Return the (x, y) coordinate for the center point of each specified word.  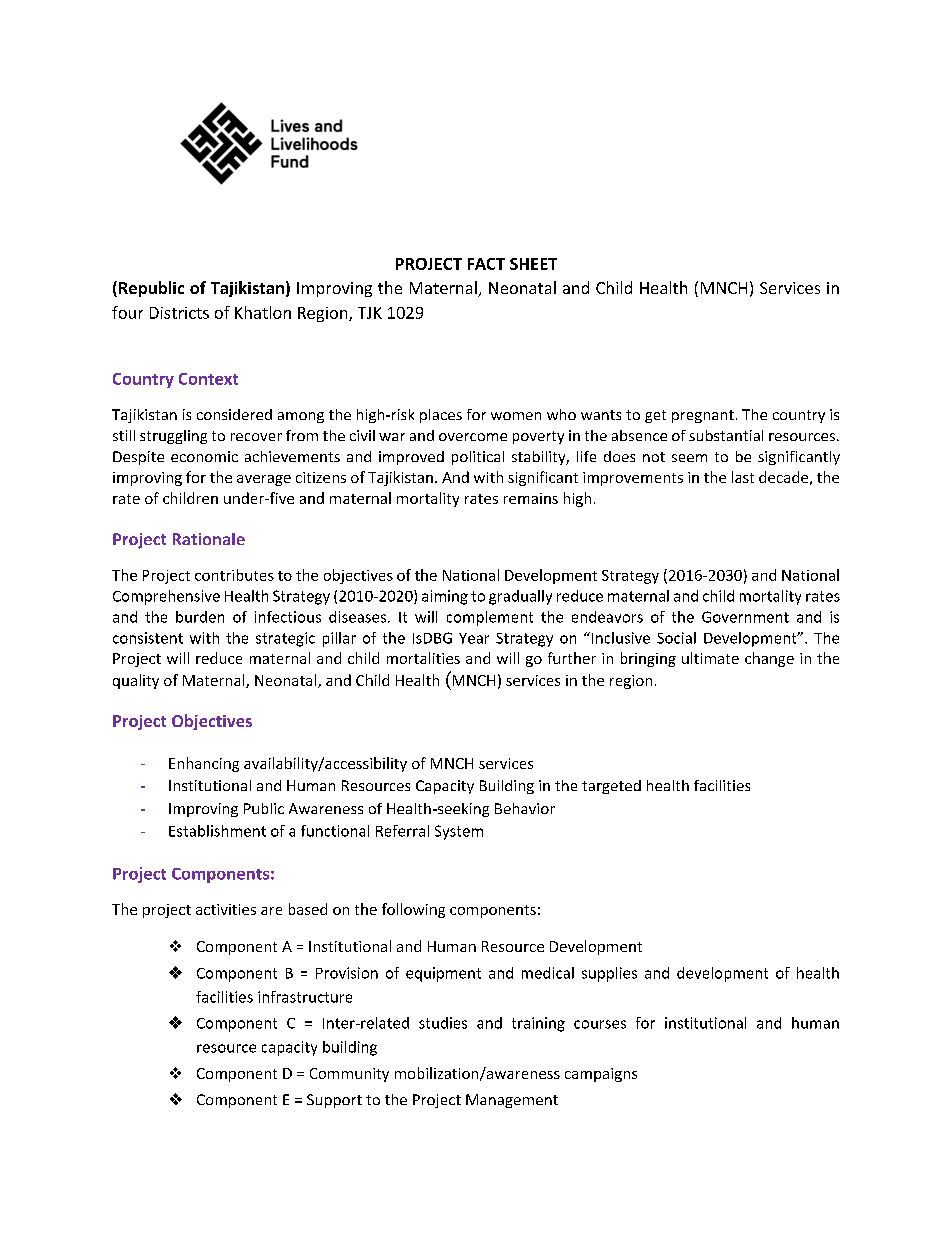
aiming (445, 597)
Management (512, 1101)
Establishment (217, 831)
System (459, 832)
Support (334, 1101)
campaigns (601, 1075)
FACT (486, 264)
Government (745, 617)
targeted (611, 787)
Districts (179, 313)
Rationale (209, 539)
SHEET (533, 264)
